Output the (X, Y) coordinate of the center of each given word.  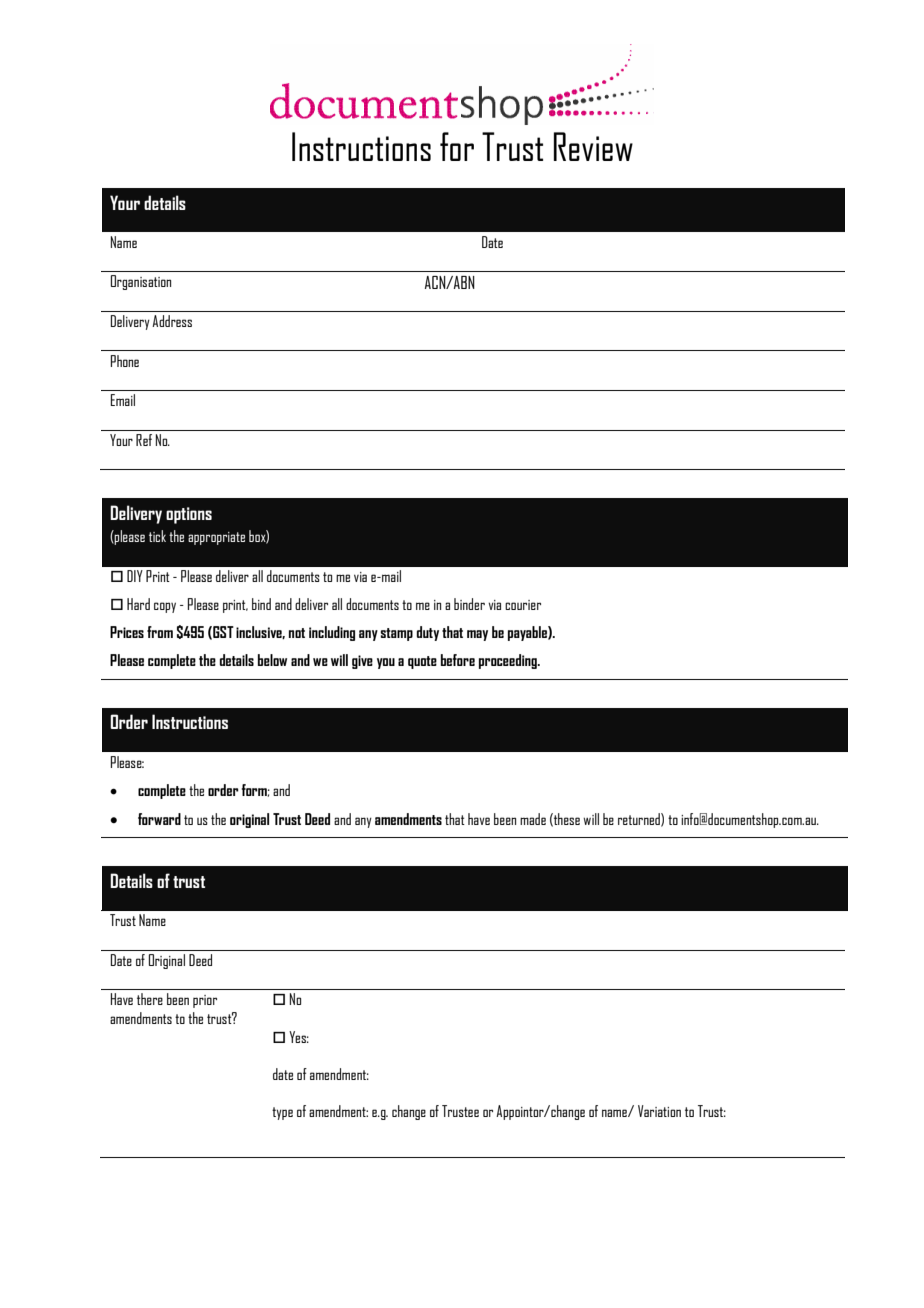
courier (523, 605)
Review (593, 146)
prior (205, 1001)
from (160, 632)
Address (172, 321)
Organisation (141, 282)
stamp (396, 634)
